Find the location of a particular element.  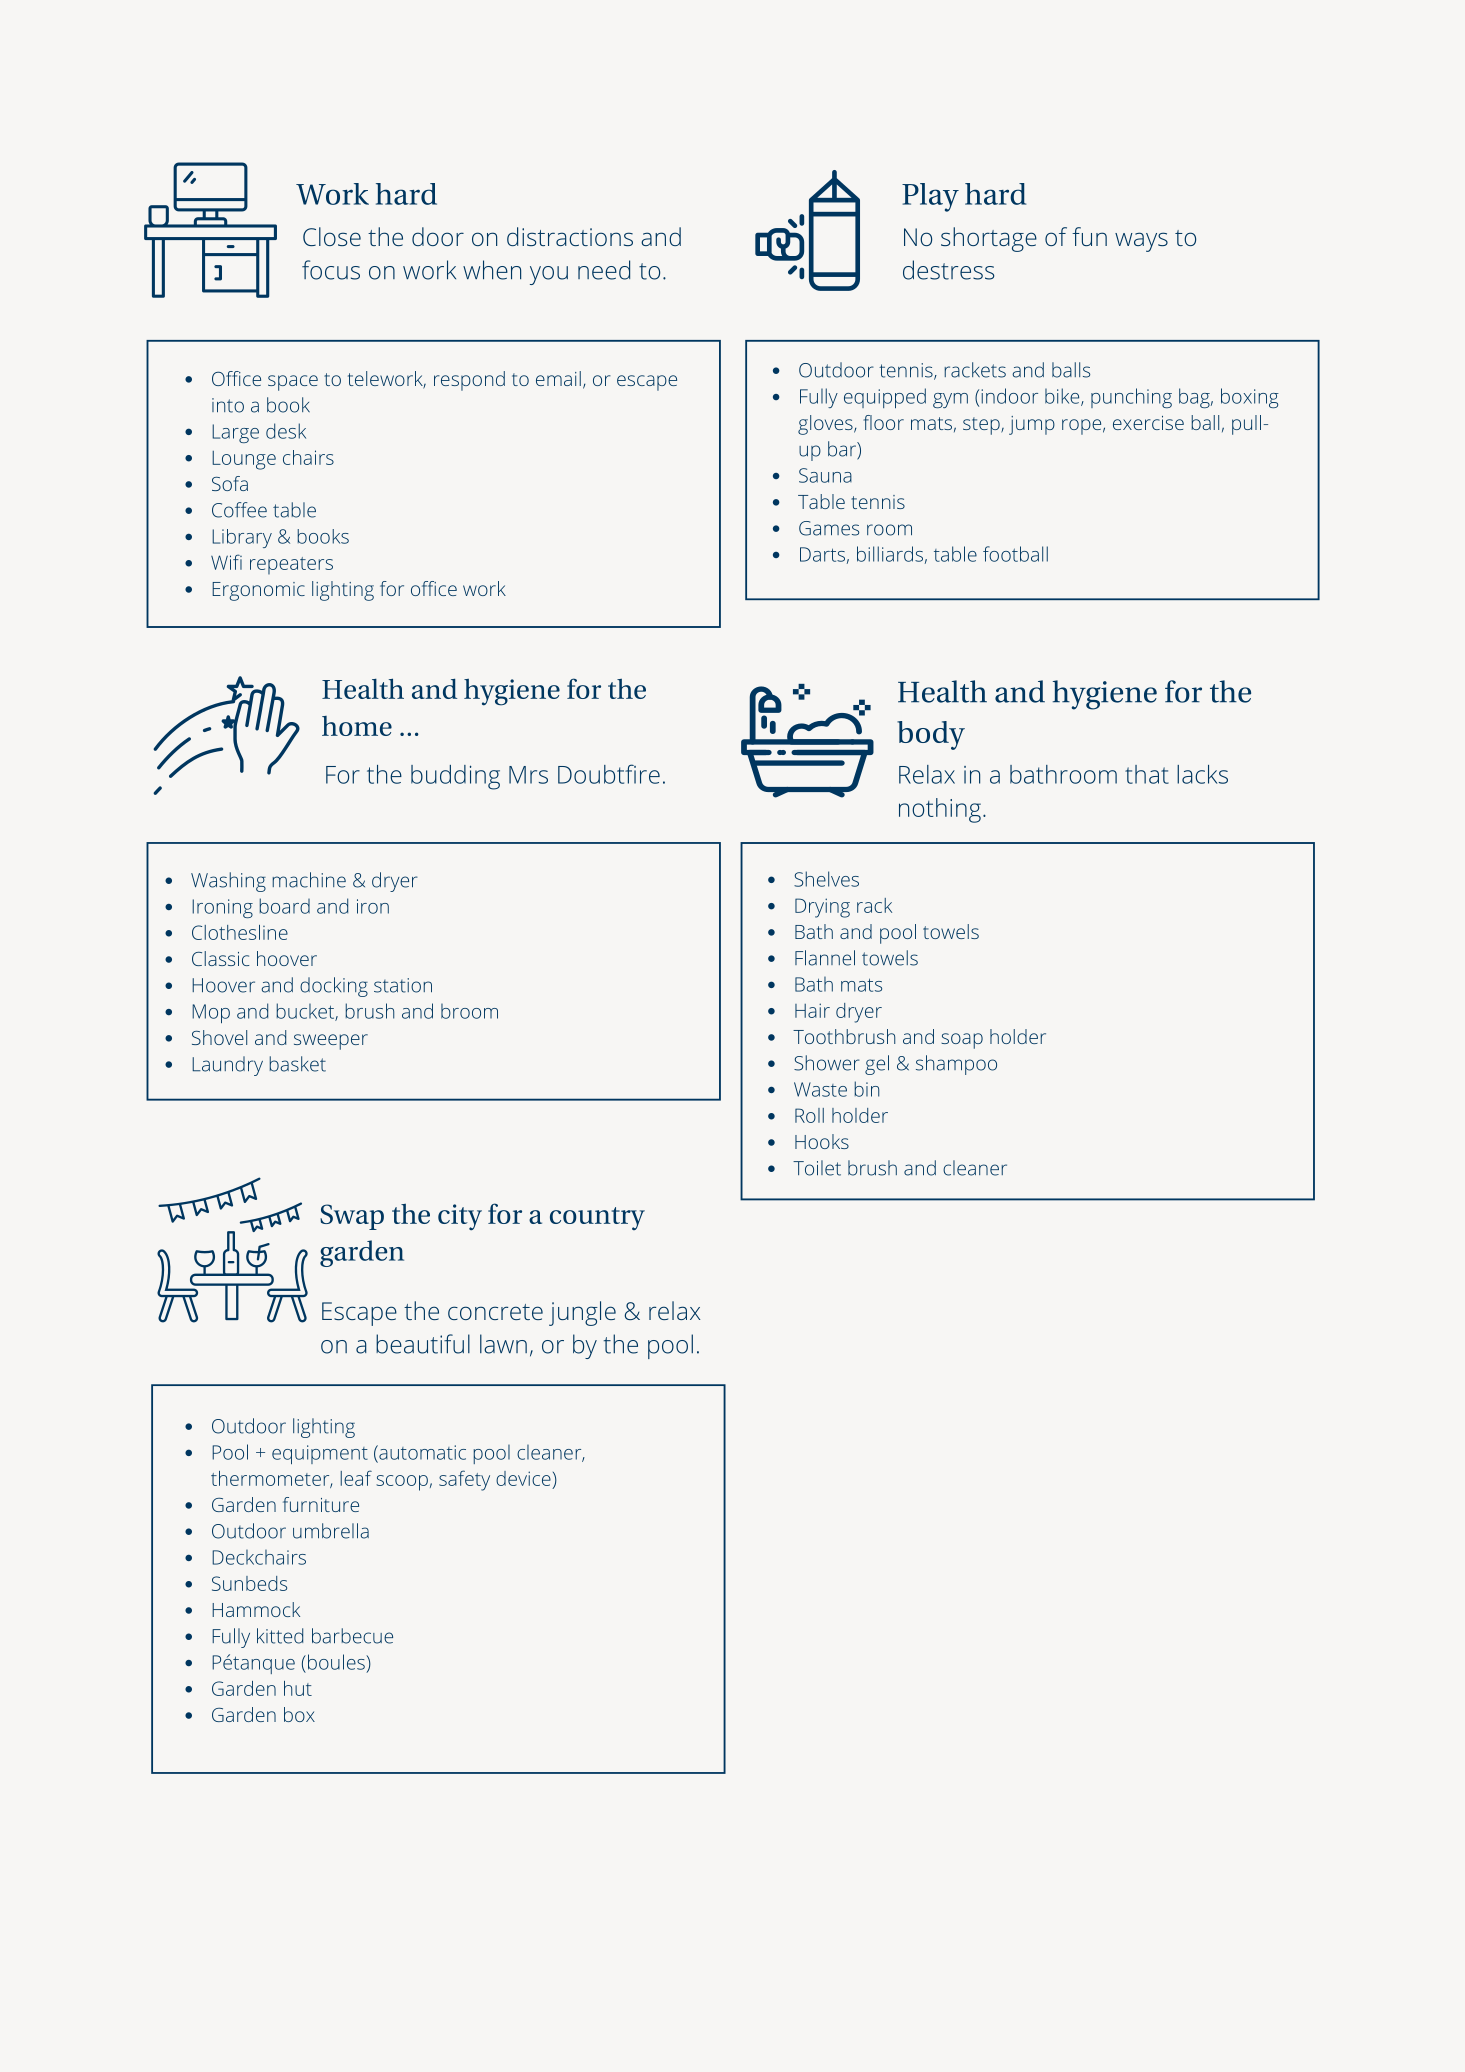

home is located at coordinates (357, 726).
